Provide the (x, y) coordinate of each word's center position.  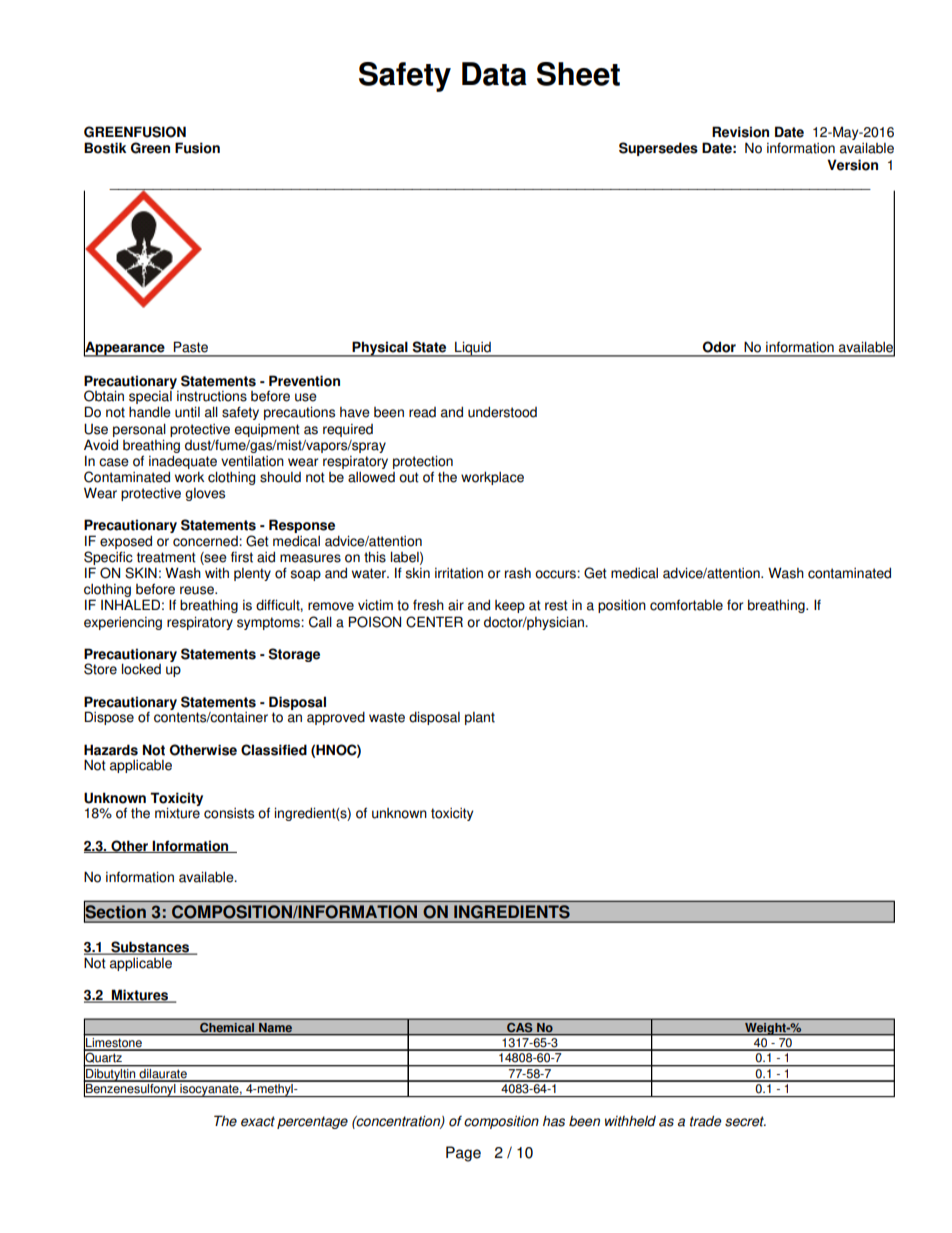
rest (556, 605)
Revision (740, 132)
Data (494, 74)
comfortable (686, 605)
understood (502, 412)
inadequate (183, 462)
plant (480, 718)
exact (258, 1121)
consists (229, 813)
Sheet (578, 74)
